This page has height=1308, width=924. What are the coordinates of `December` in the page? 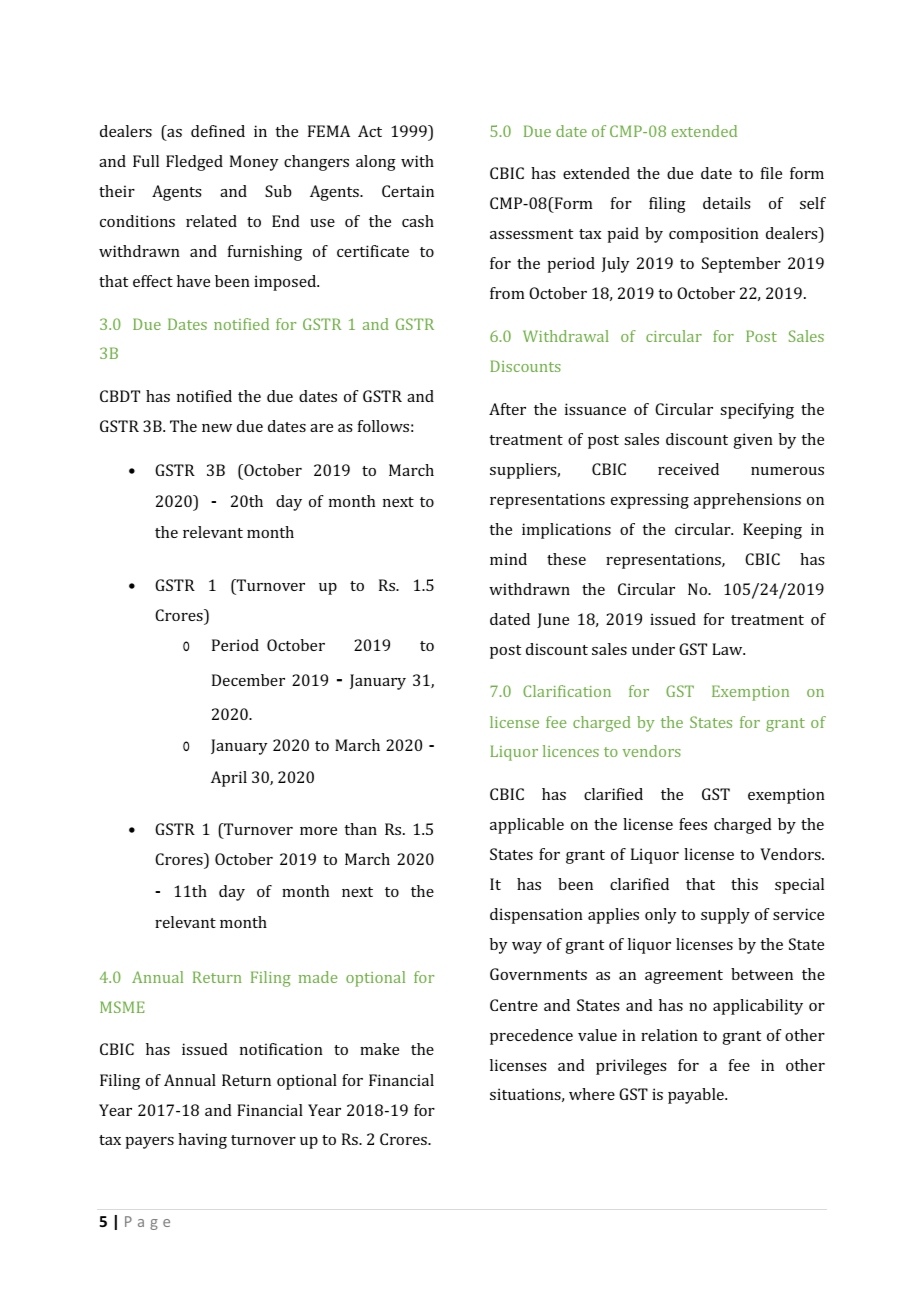 It's located at (248, 680).
